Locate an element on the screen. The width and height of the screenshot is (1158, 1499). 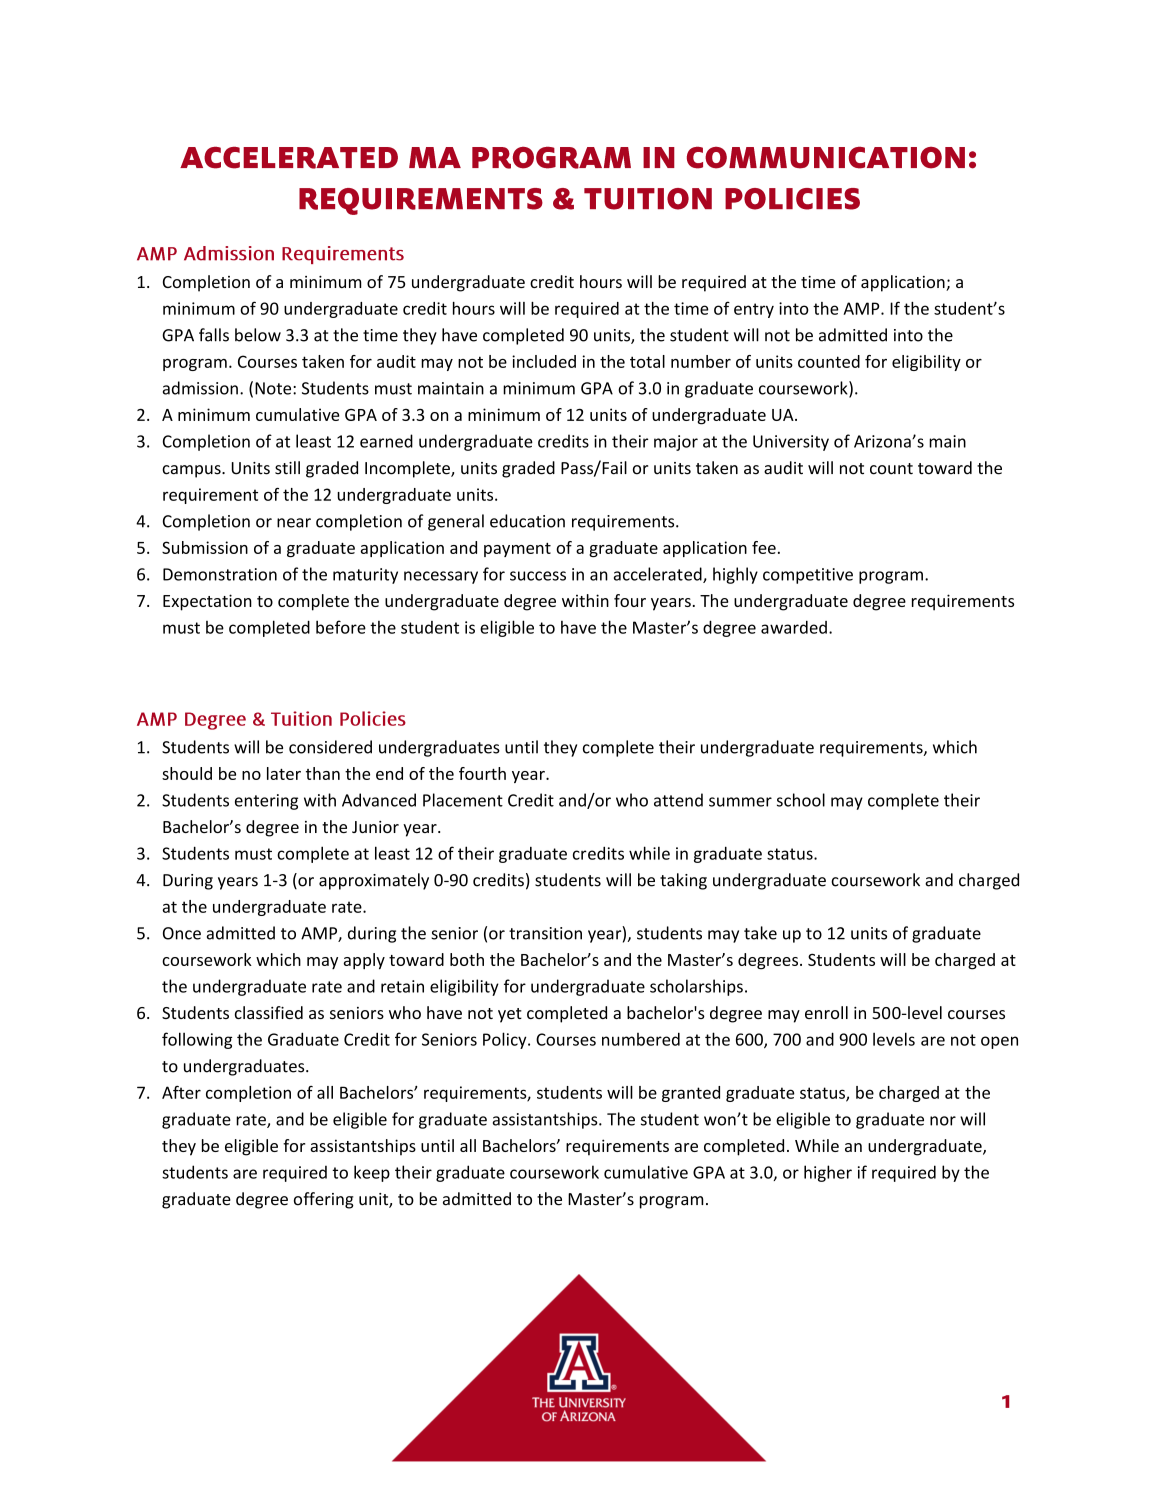
approximately is located at coordinates (374, 881).
